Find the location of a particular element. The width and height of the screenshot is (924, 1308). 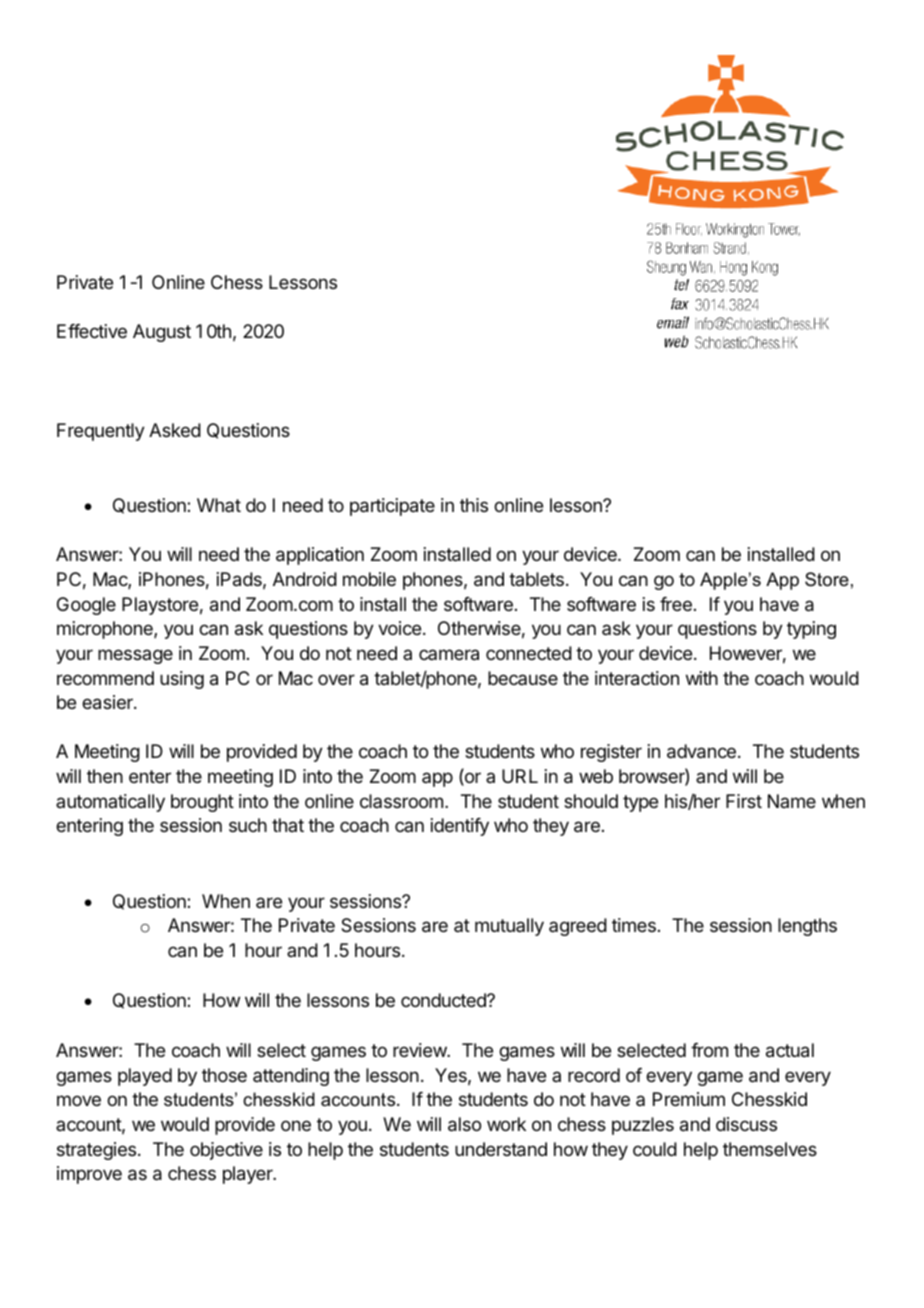

this is located at coordinates (474, 505).
